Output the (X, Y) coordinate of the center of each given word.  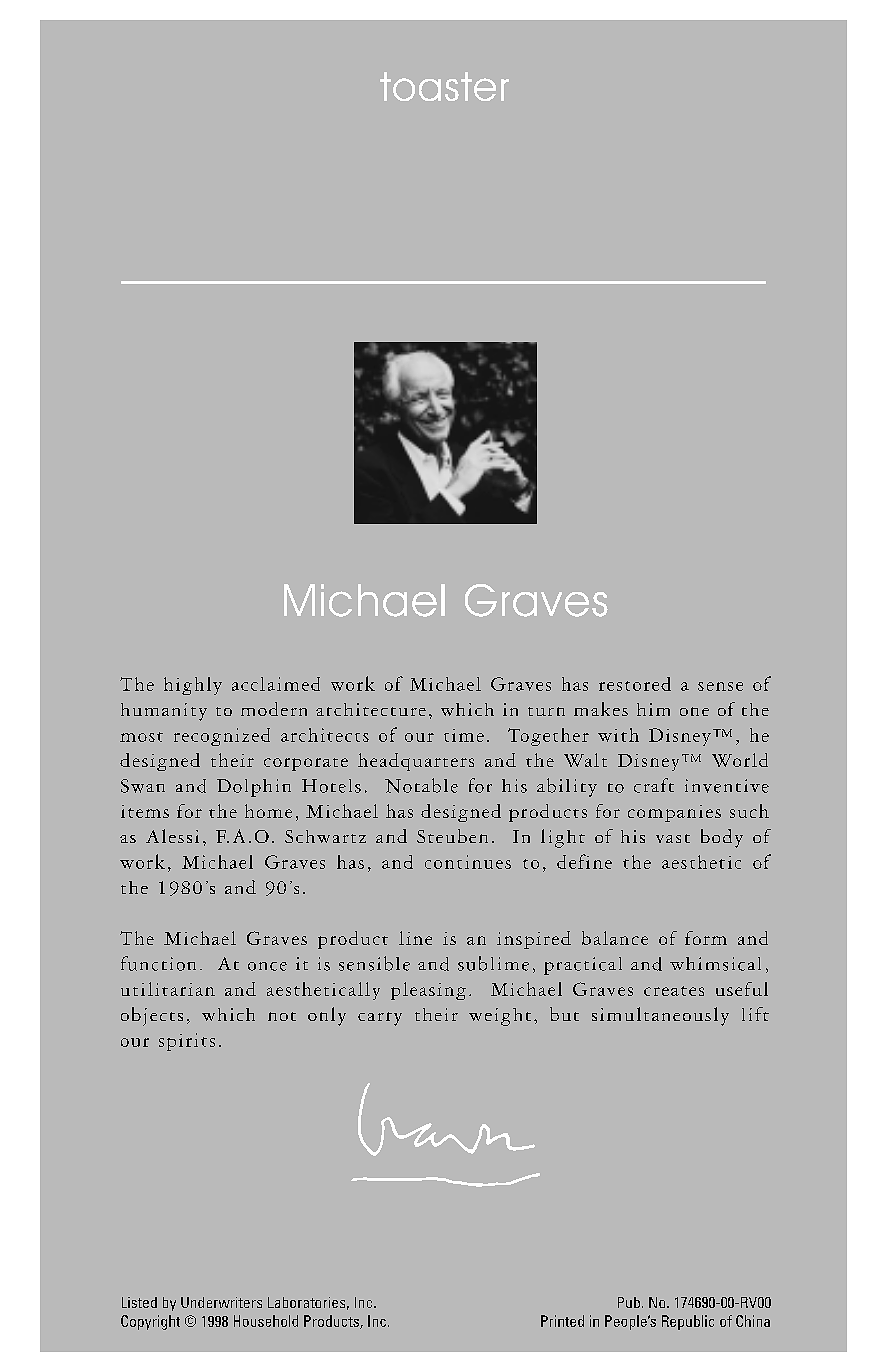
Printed (562, 1321)
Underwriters (221, 1302)
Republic (688, 1322)
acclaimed (276, 684)
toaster (444, 86)
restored (635, 684)
